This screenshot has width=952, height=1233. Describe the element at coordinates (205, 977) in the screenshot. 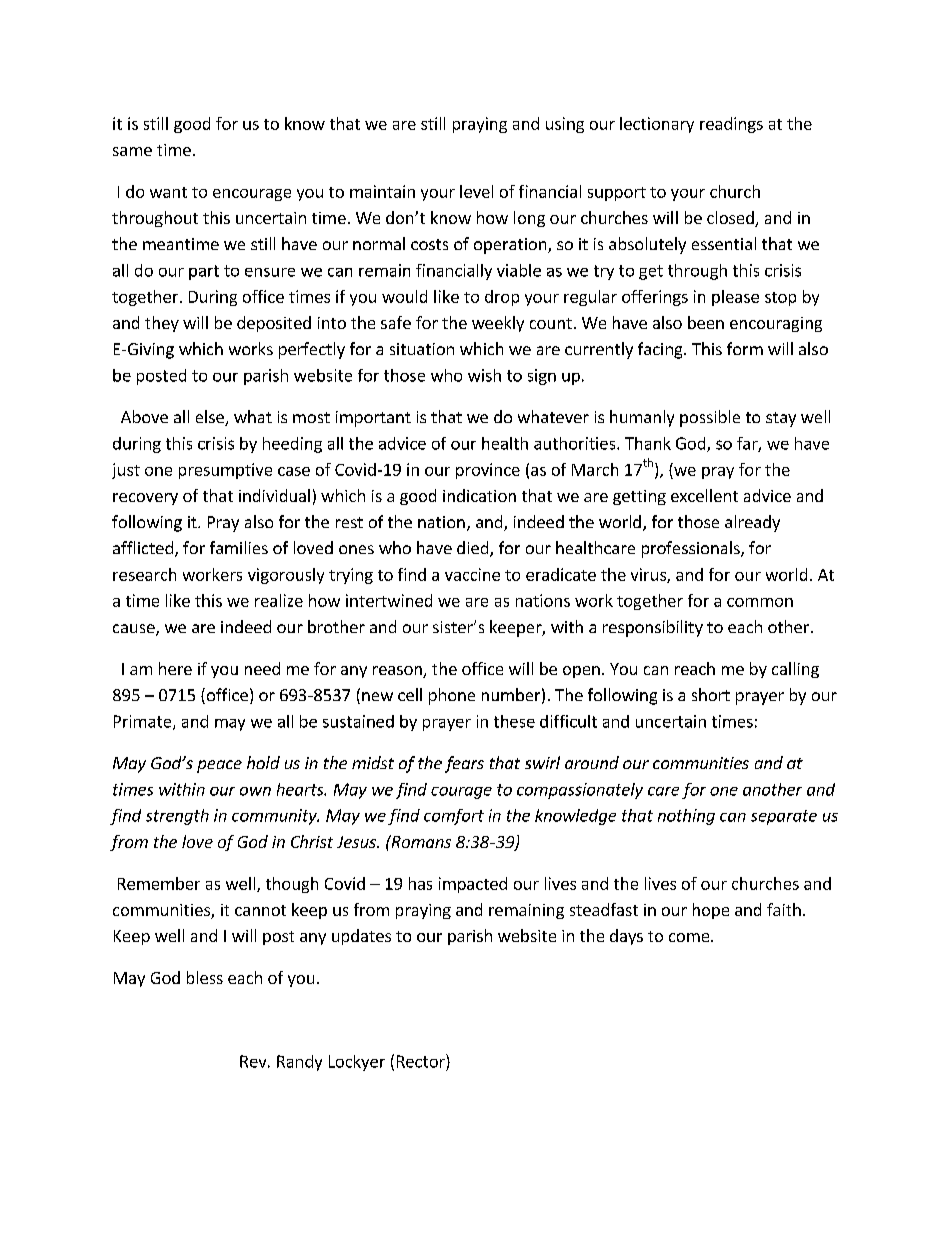

I see `bless` at that location.
